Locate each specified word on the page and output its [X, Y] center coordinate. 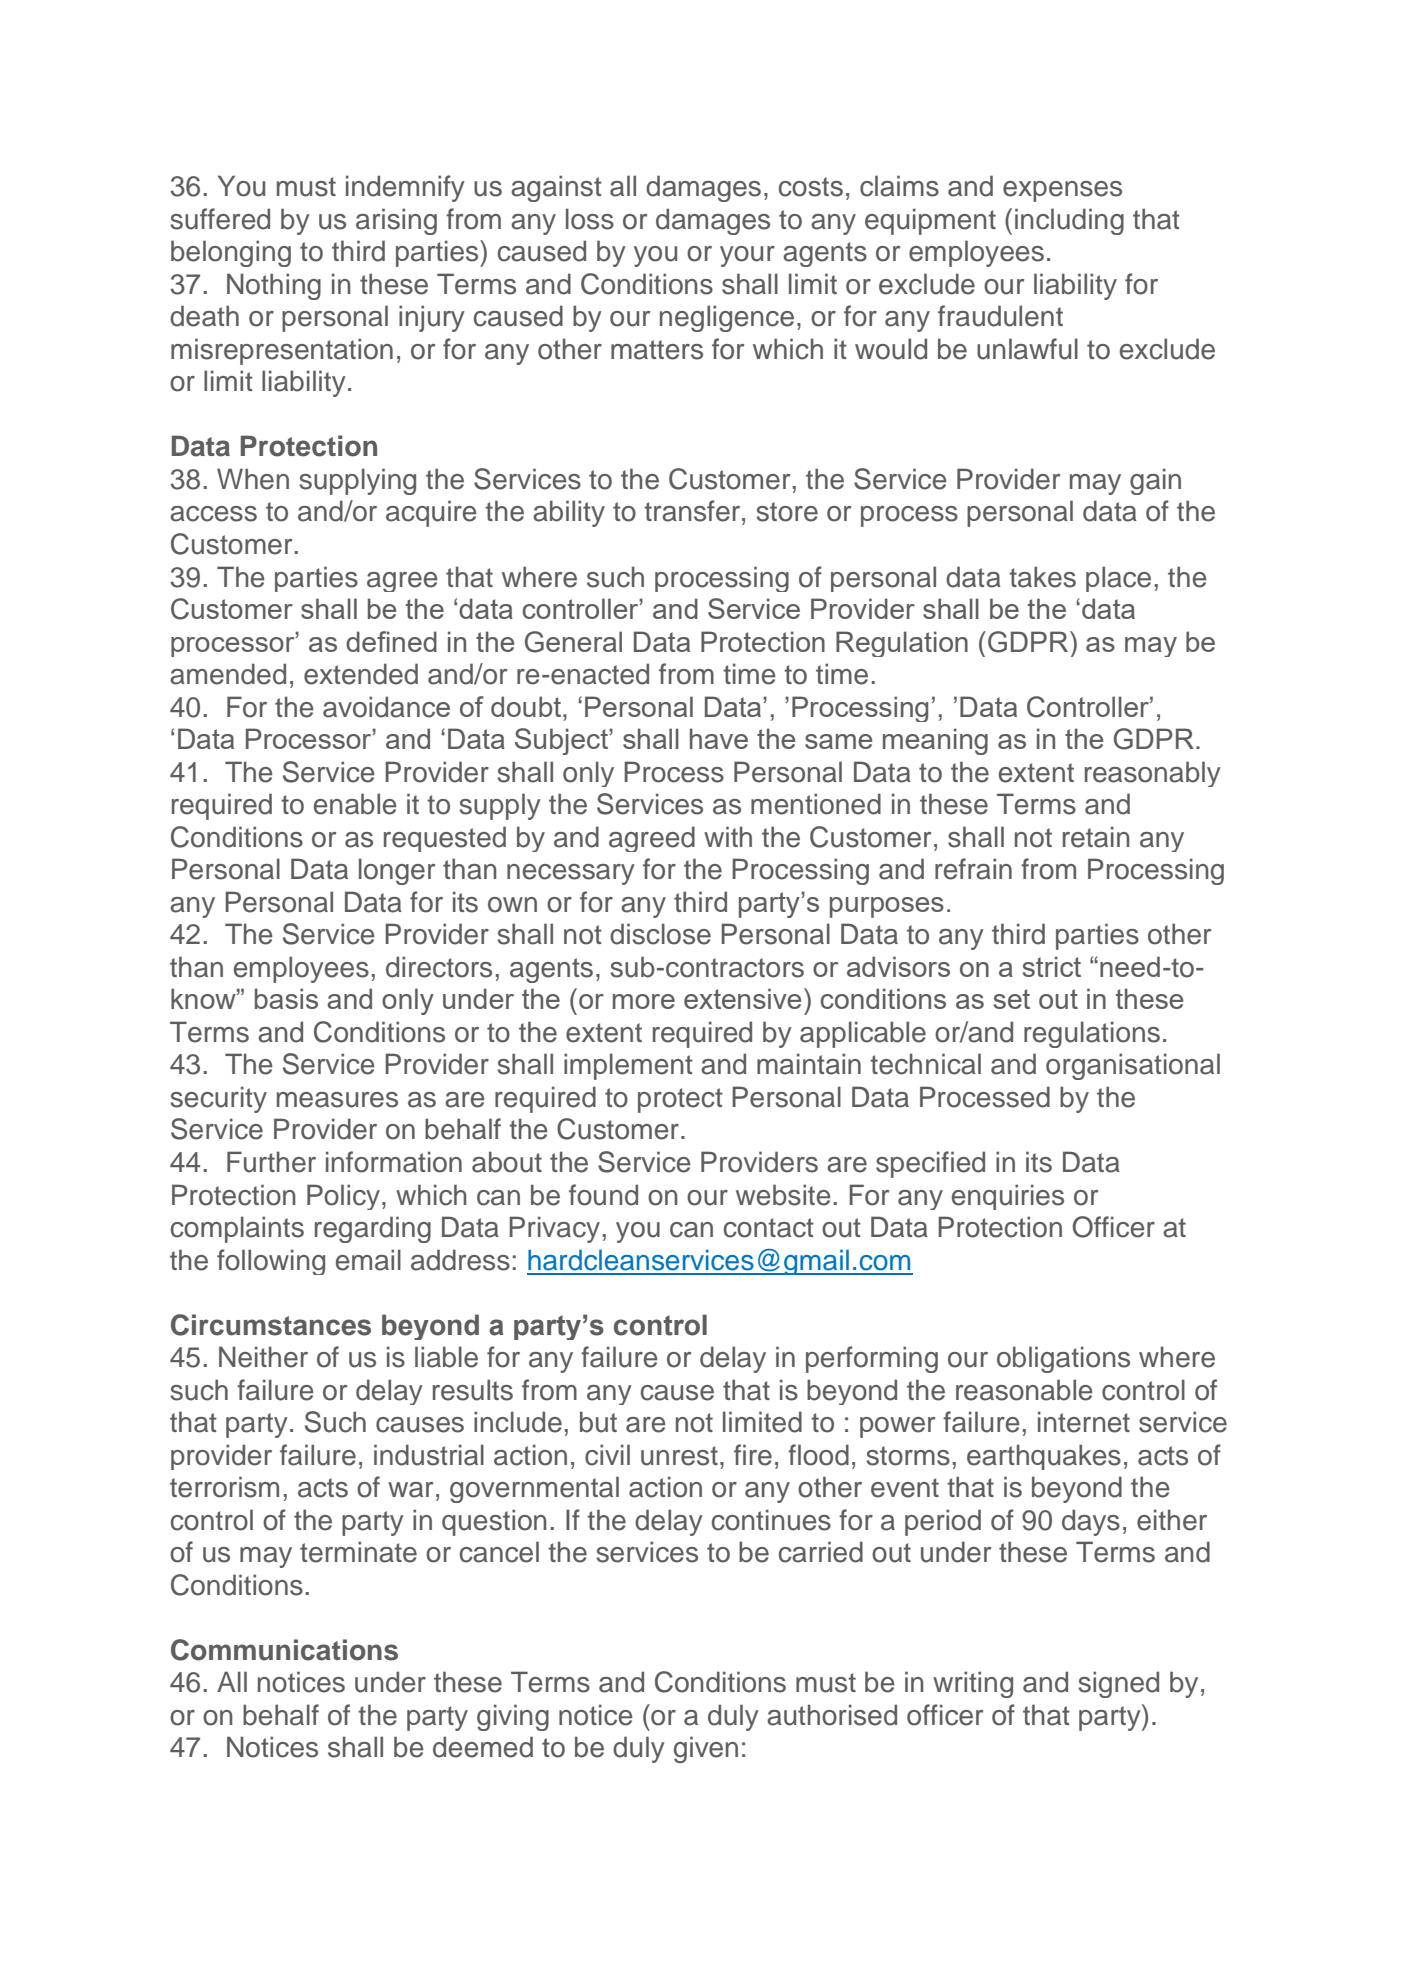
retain [1096, 837]
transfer [693, 511]
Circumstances [271, 1325]
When [253, 479]
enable [355, 804]
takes [1042, 577]
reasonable [1024, 1390]
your [747, 256]
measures [337, 1100]
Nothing [274, 286]
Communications [284, 1650]
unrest [679, 1456]
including [1069, 221]
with [728, 836]
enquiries [1008, 1197]
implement [628, 1066]
